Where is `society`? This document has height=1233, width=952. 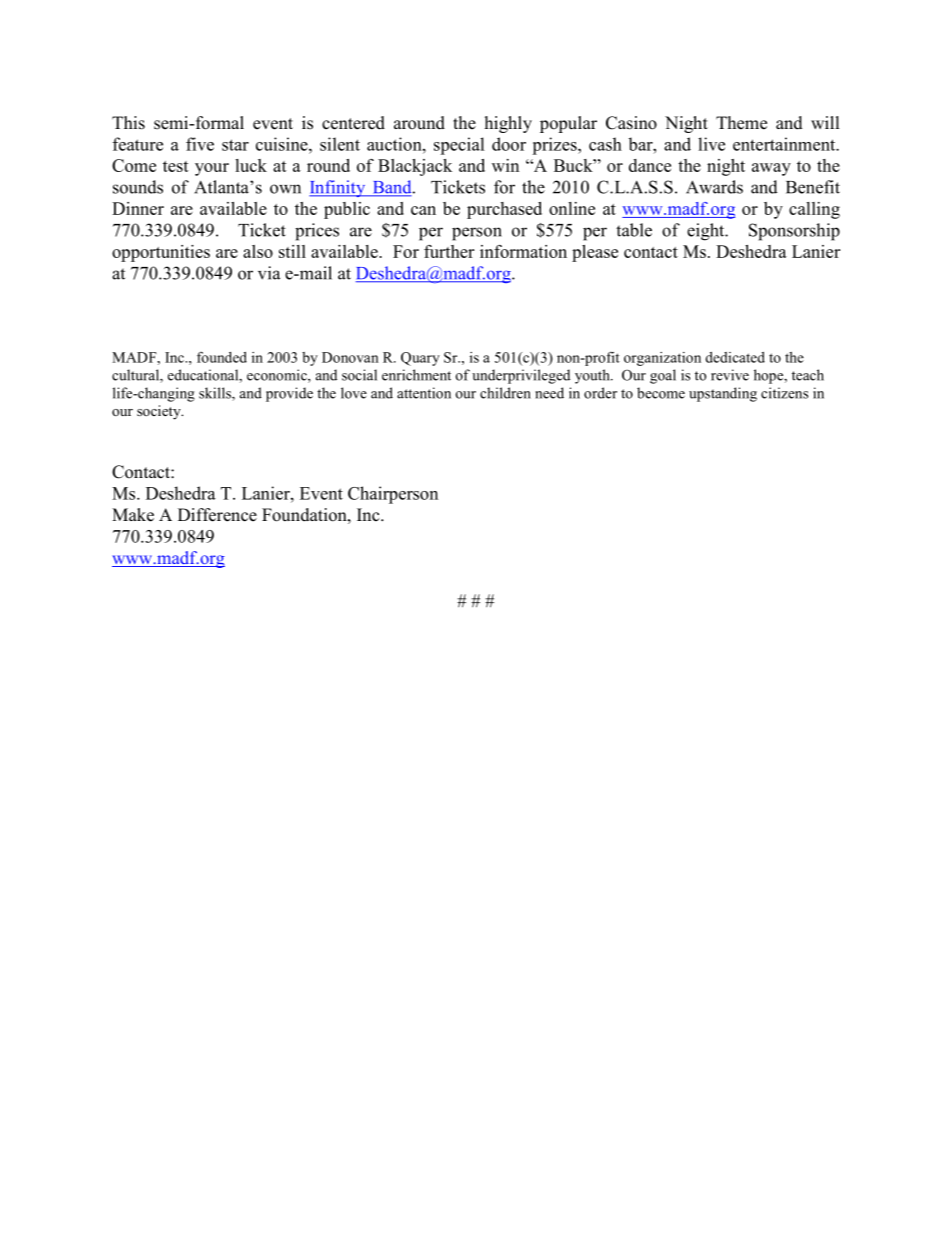 society is located at coordinates (160, 412).
